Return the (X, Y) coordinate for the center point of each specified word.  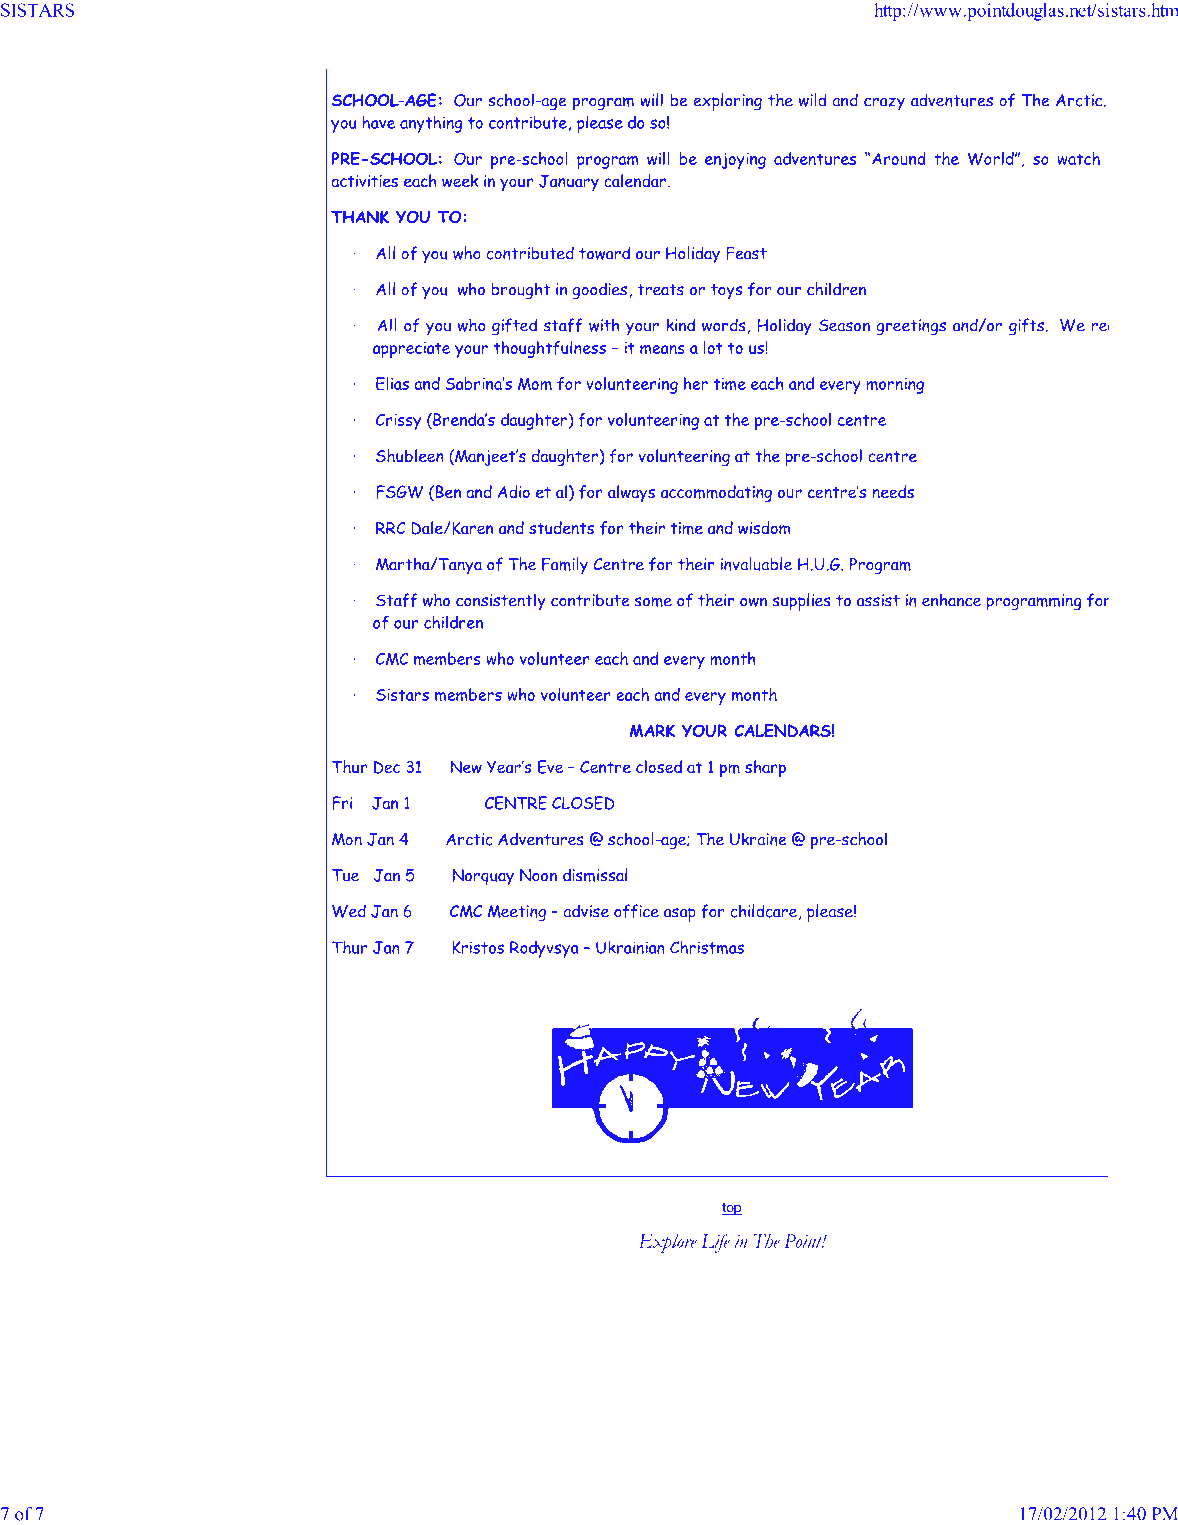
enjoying (735, 161)
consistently (501, 602)
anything (431, 124)
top (732, 1209)
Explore (667, 1243)
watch (1078, 158)
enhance (951, 600)
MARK (652, 731)
